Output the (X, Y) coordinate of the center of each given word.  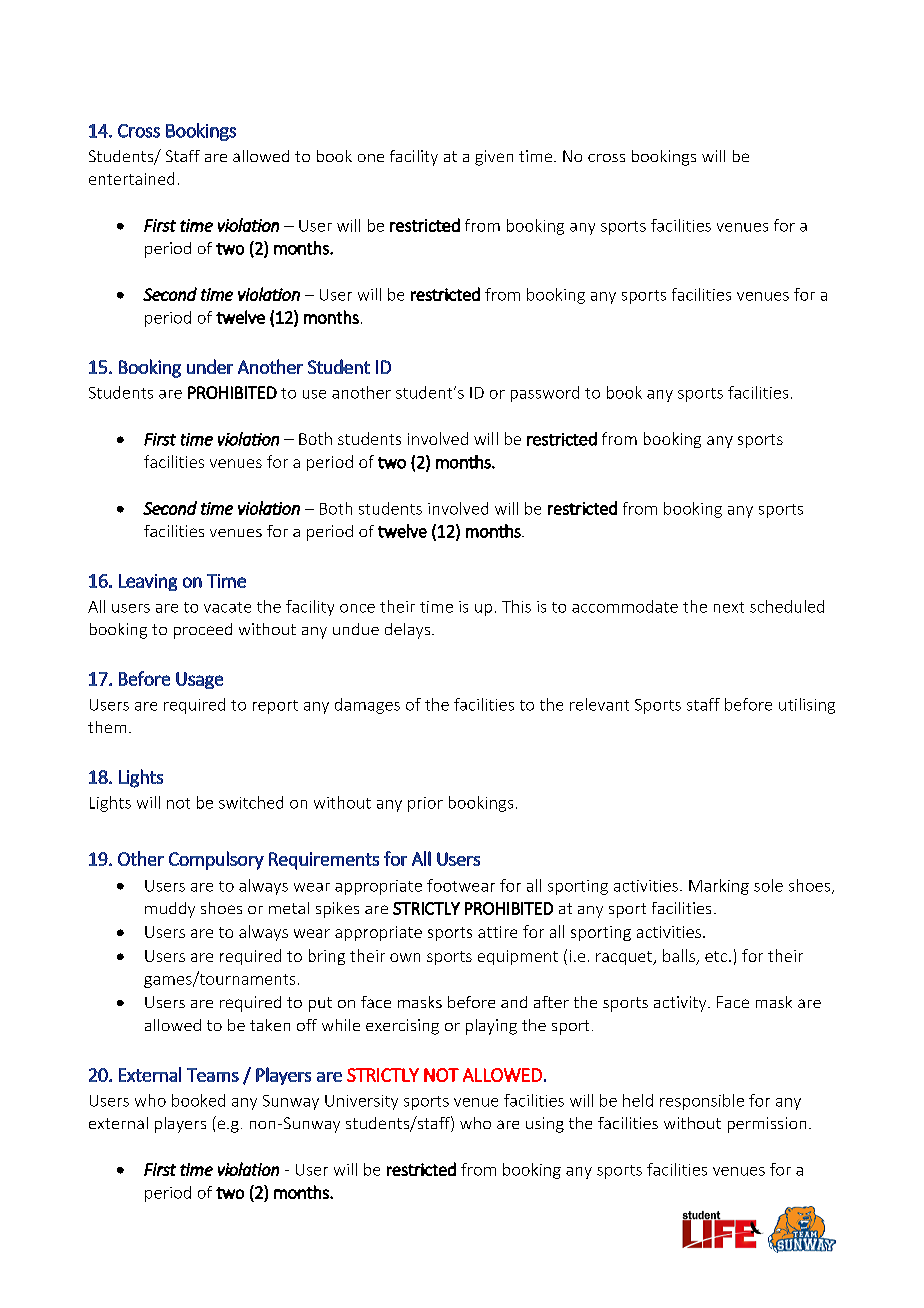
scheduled (787, 606)
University (361, 1102)
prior (425, 804)
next (729, 607)
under (210, 366)
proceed (203, 631)
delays (409, 631)
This (516, 606)
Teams (213, 1075)
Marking (719, 887)
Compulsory (216, 860)
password (545, 394)
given (494, 158)
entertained (131, 178)
